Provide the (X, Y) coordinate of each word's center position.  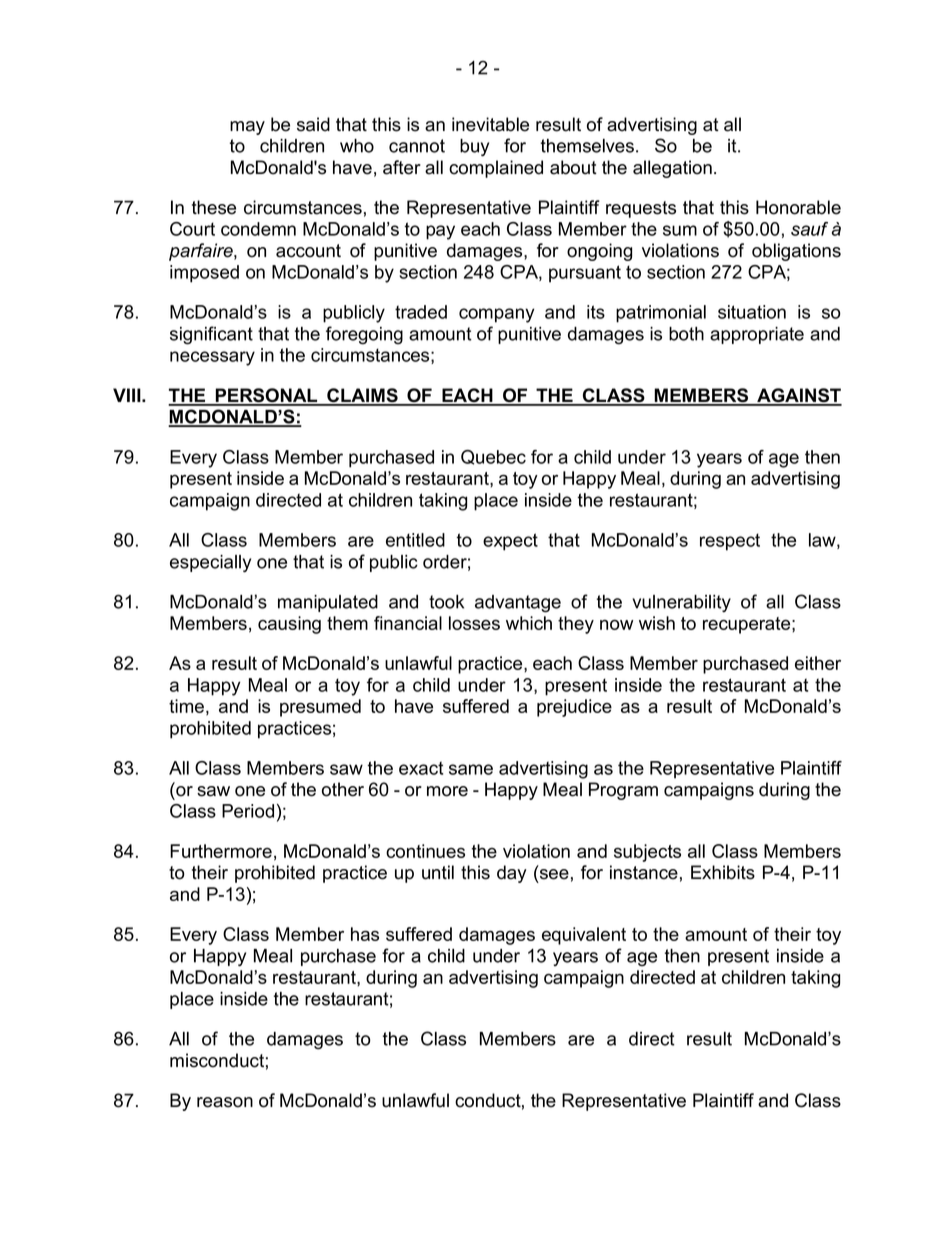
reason (225, 1102)
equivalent (584, 936)
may (247, 128)
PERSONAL (267, 396)
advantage (518, 604)
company (496, 315)
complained (496, 169)
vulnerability (681, 603)
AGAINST (798, 396)
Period (248, 811)
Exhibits (723, 872)
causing (289, 625)
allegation (672, 169)
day (512, 874)
